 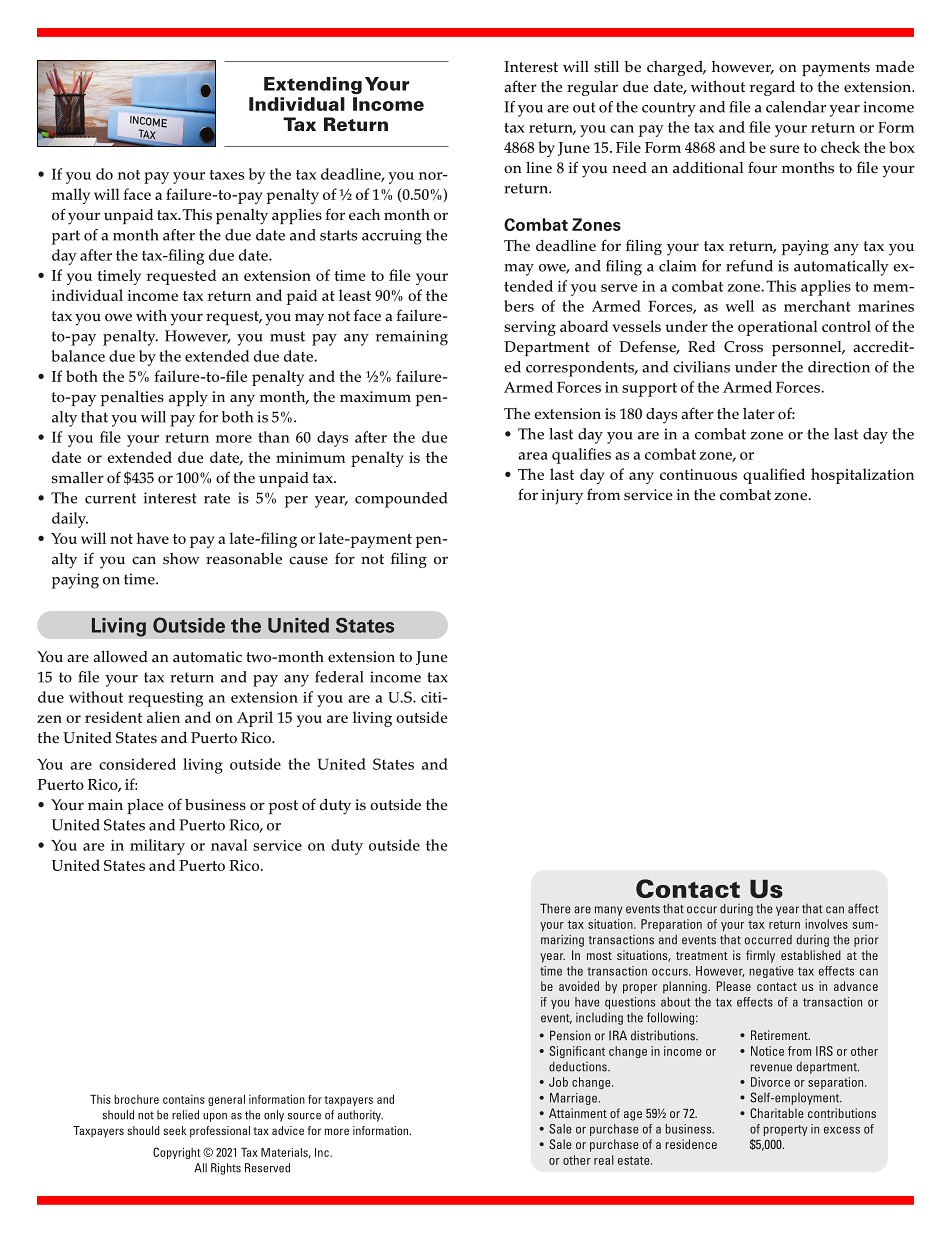 I want to click on regard, so click(x=772, y=88).
